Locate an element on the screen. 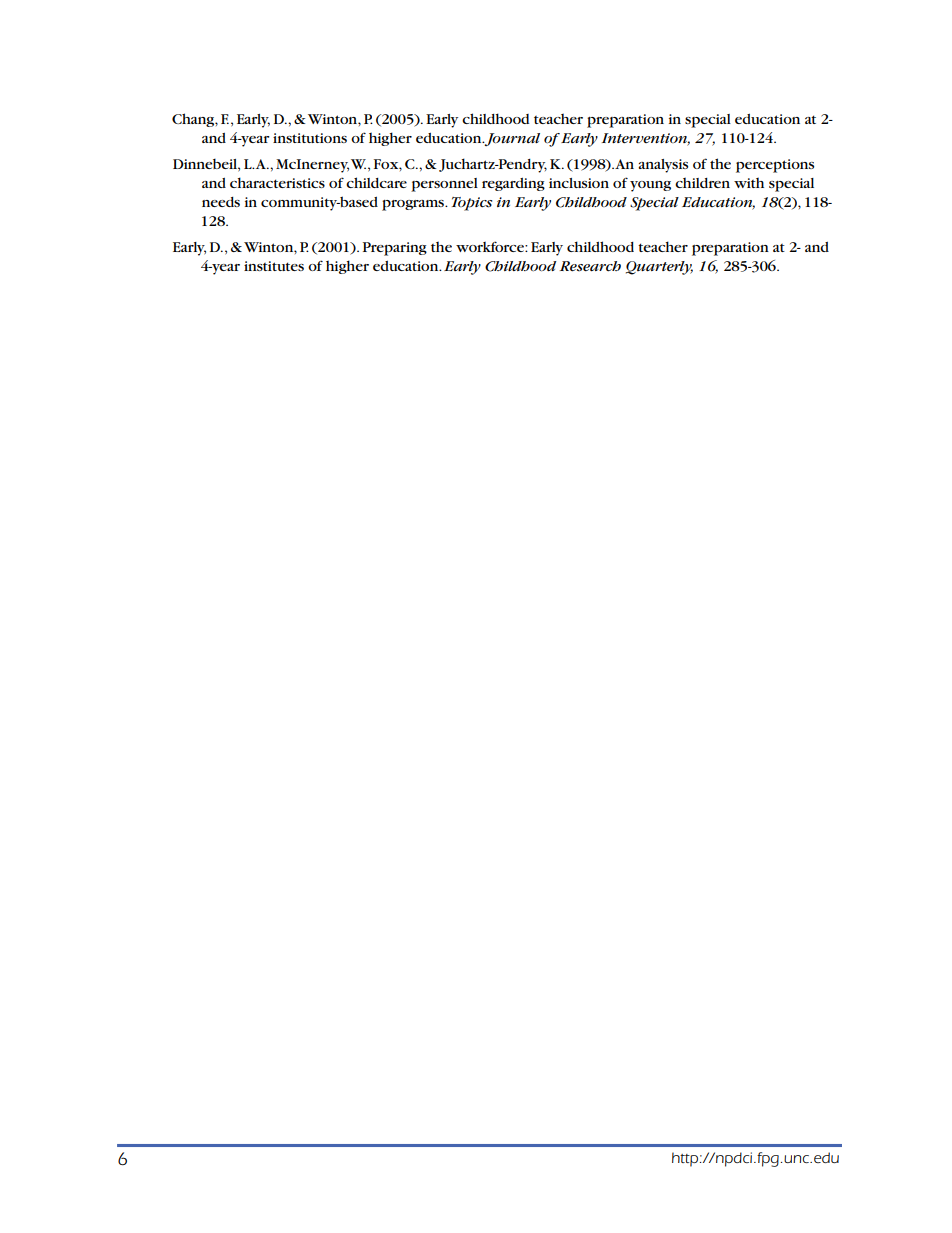  childcare is located at coordinates (376, 182).
